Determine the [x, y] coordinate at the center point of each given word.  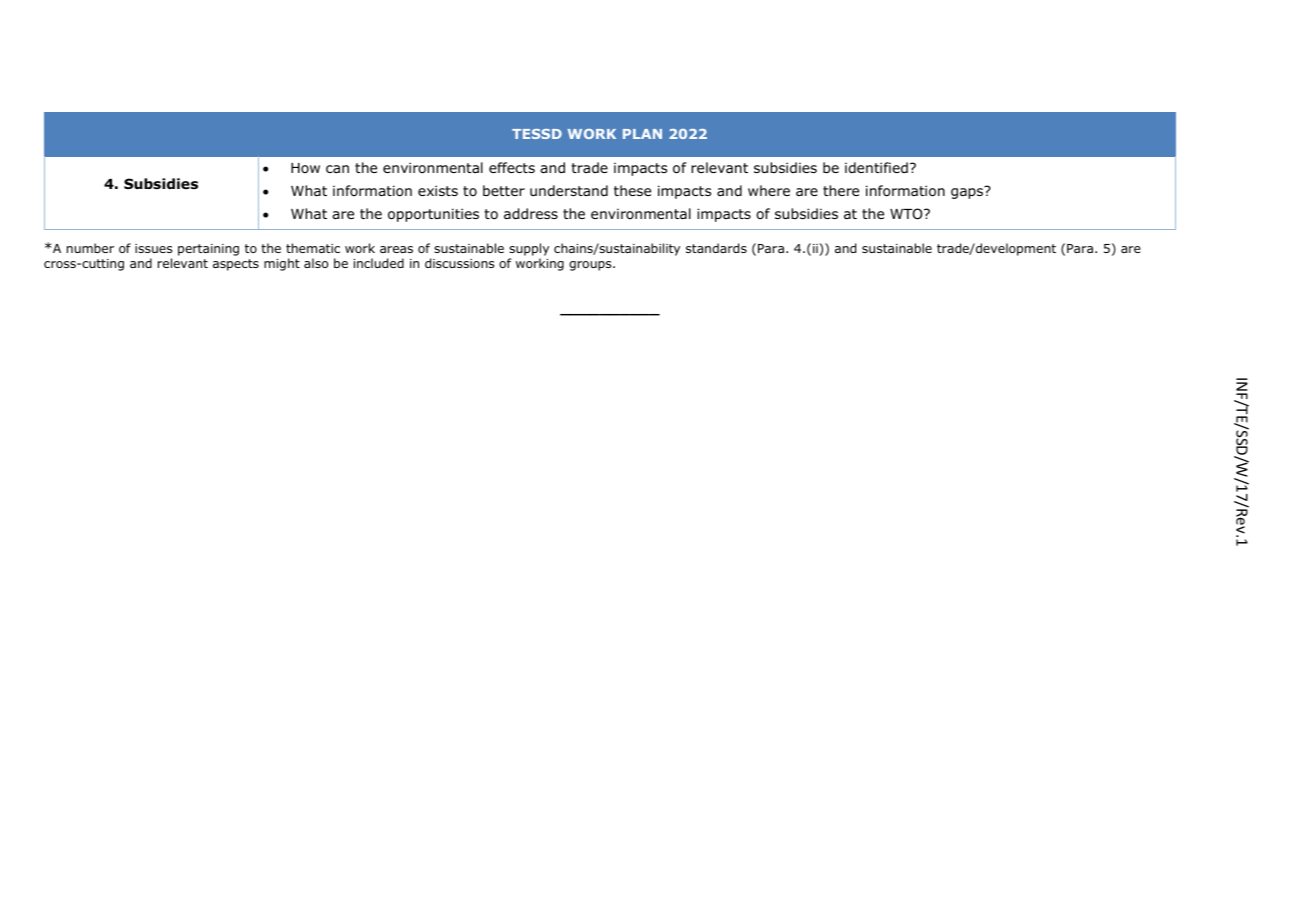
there [841, 190]
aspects [236, 265]
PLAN [642, 134]
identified [876, 167]
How [305, 168]
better [504, 190]
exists [438, 190]
